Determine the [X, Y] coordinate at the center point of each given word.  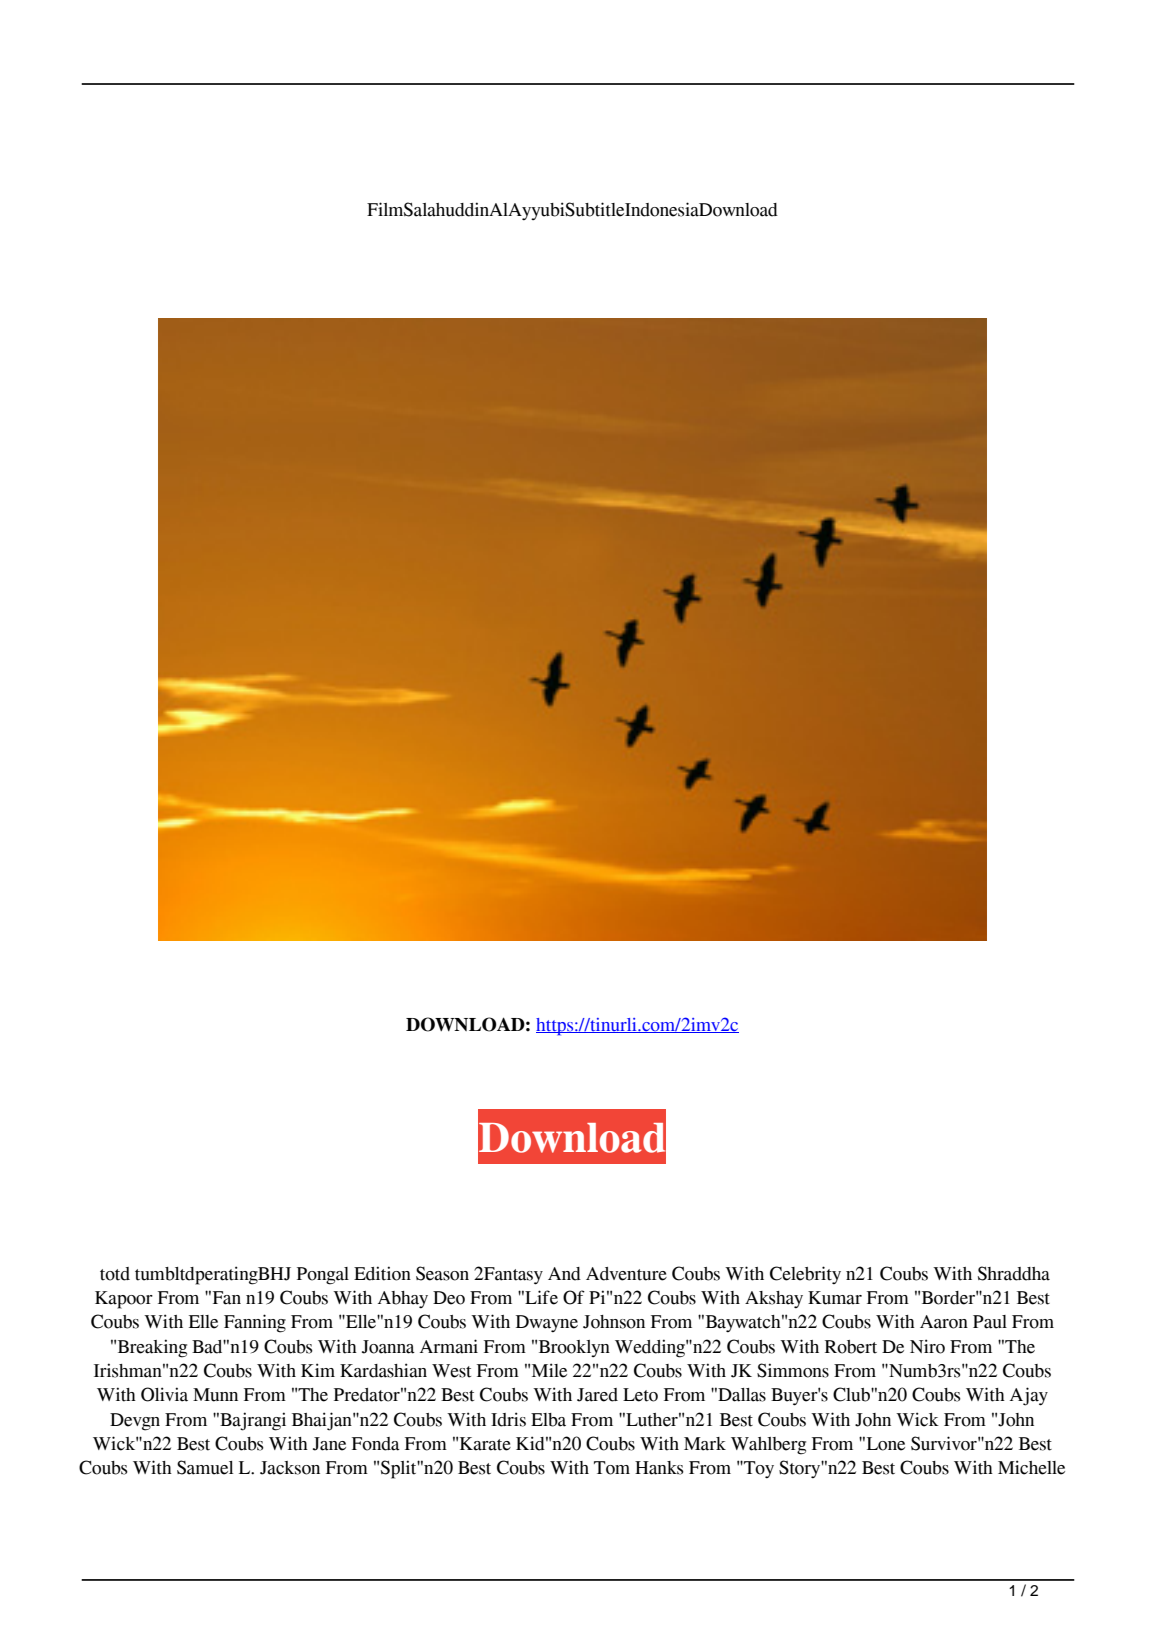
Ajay [1029, 1396]
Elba [548, 1420]
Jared [597, 1395]
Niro [927, 1346]
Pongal [323, 1276]
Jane [329, 1444]
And [564, 1274]
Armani [449, 1346]
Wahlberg [768, 1446]
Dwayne [547, 1323]
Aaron [944, 1322]
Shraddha [1014, 1273]
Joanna [388, 1347]
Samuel [205, 1467]
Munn [215, 1395]
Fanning [255, 1323]
